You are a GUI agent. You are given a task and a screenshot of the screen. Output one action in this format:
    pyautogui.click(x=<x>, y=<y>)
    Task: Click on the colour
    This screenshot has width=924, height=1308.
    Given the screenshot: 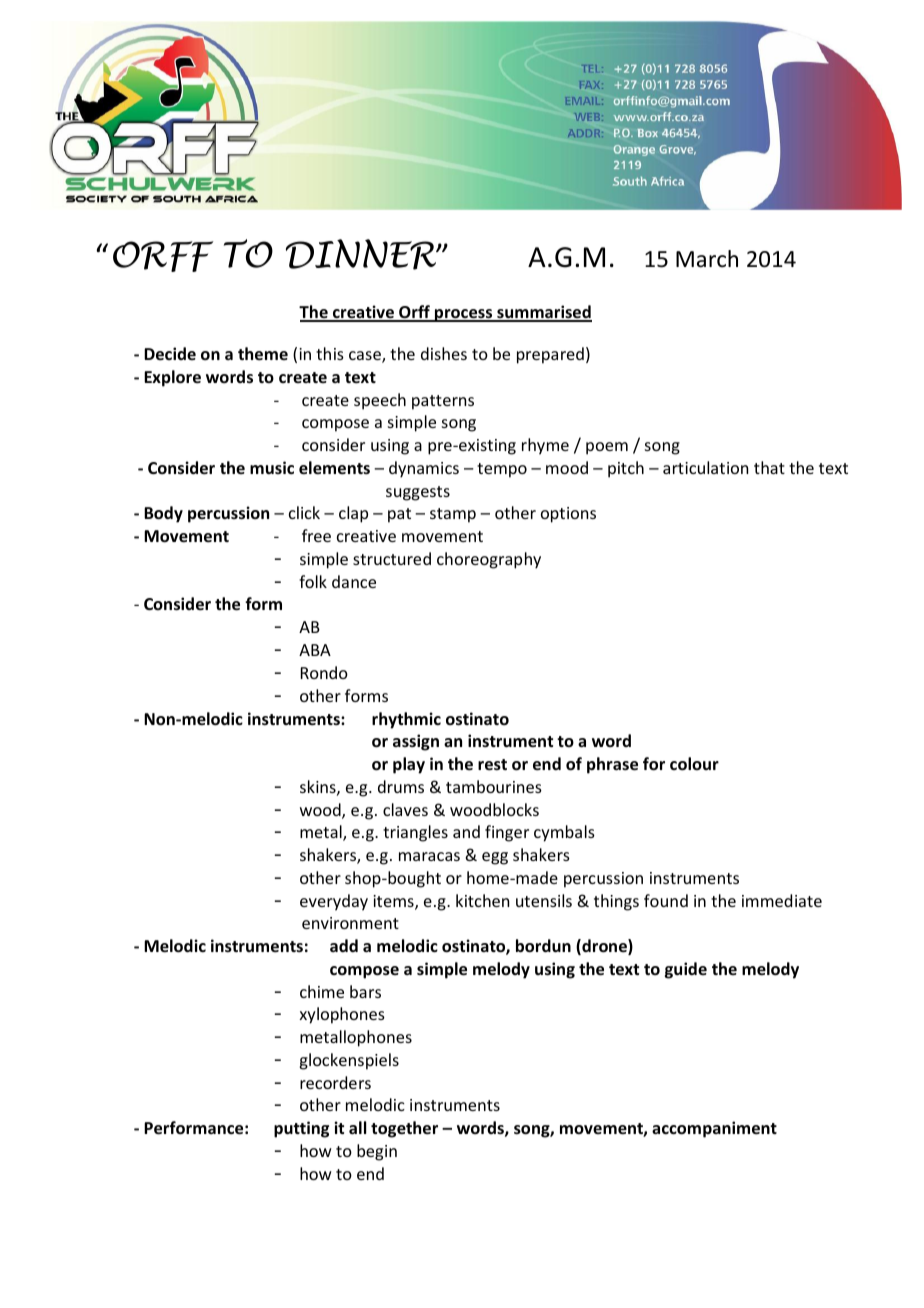 What is the action you would take?
    pyautogui.click(x=694, y=764)
